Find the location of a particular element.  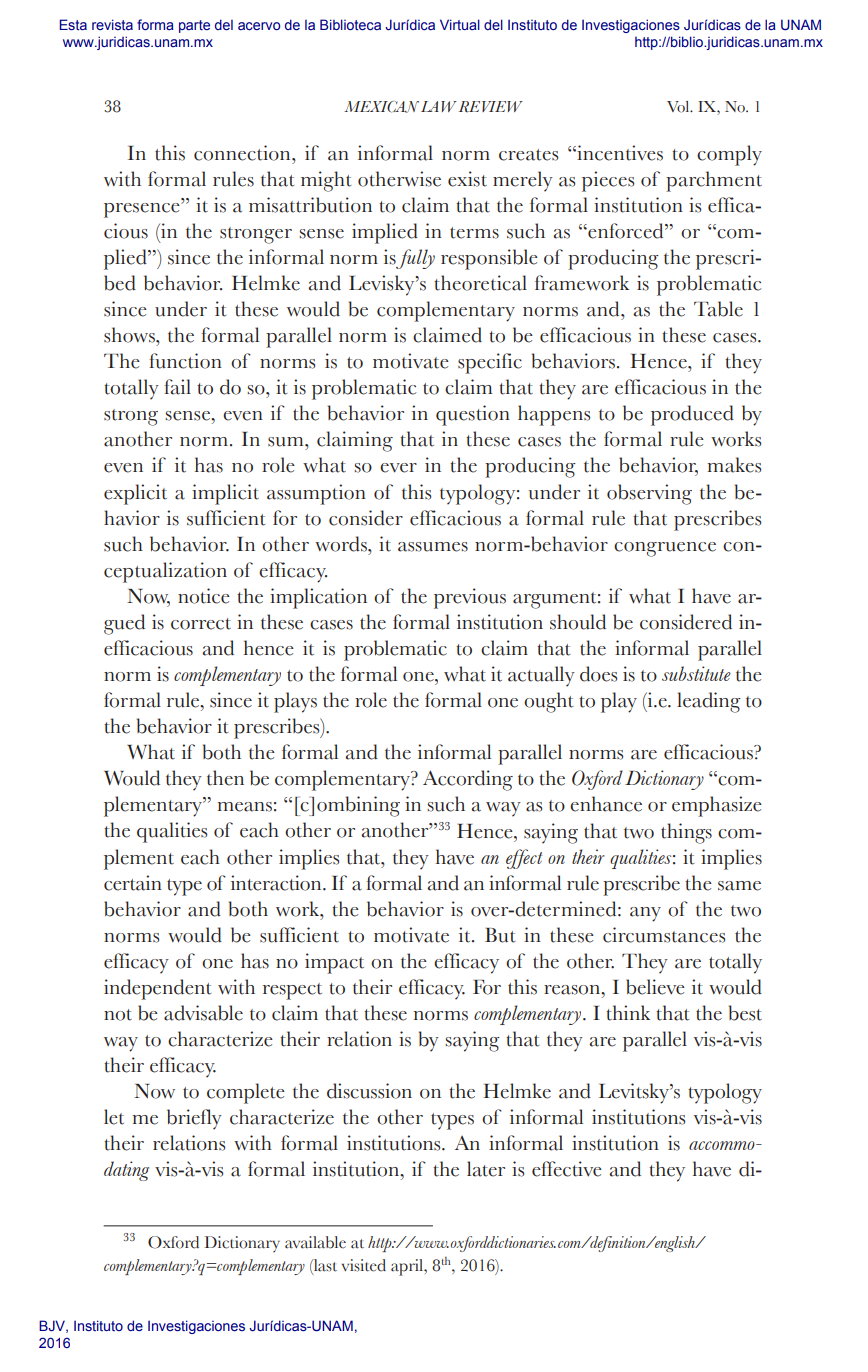

MEXICAN is located at coordinates (381, 107).
